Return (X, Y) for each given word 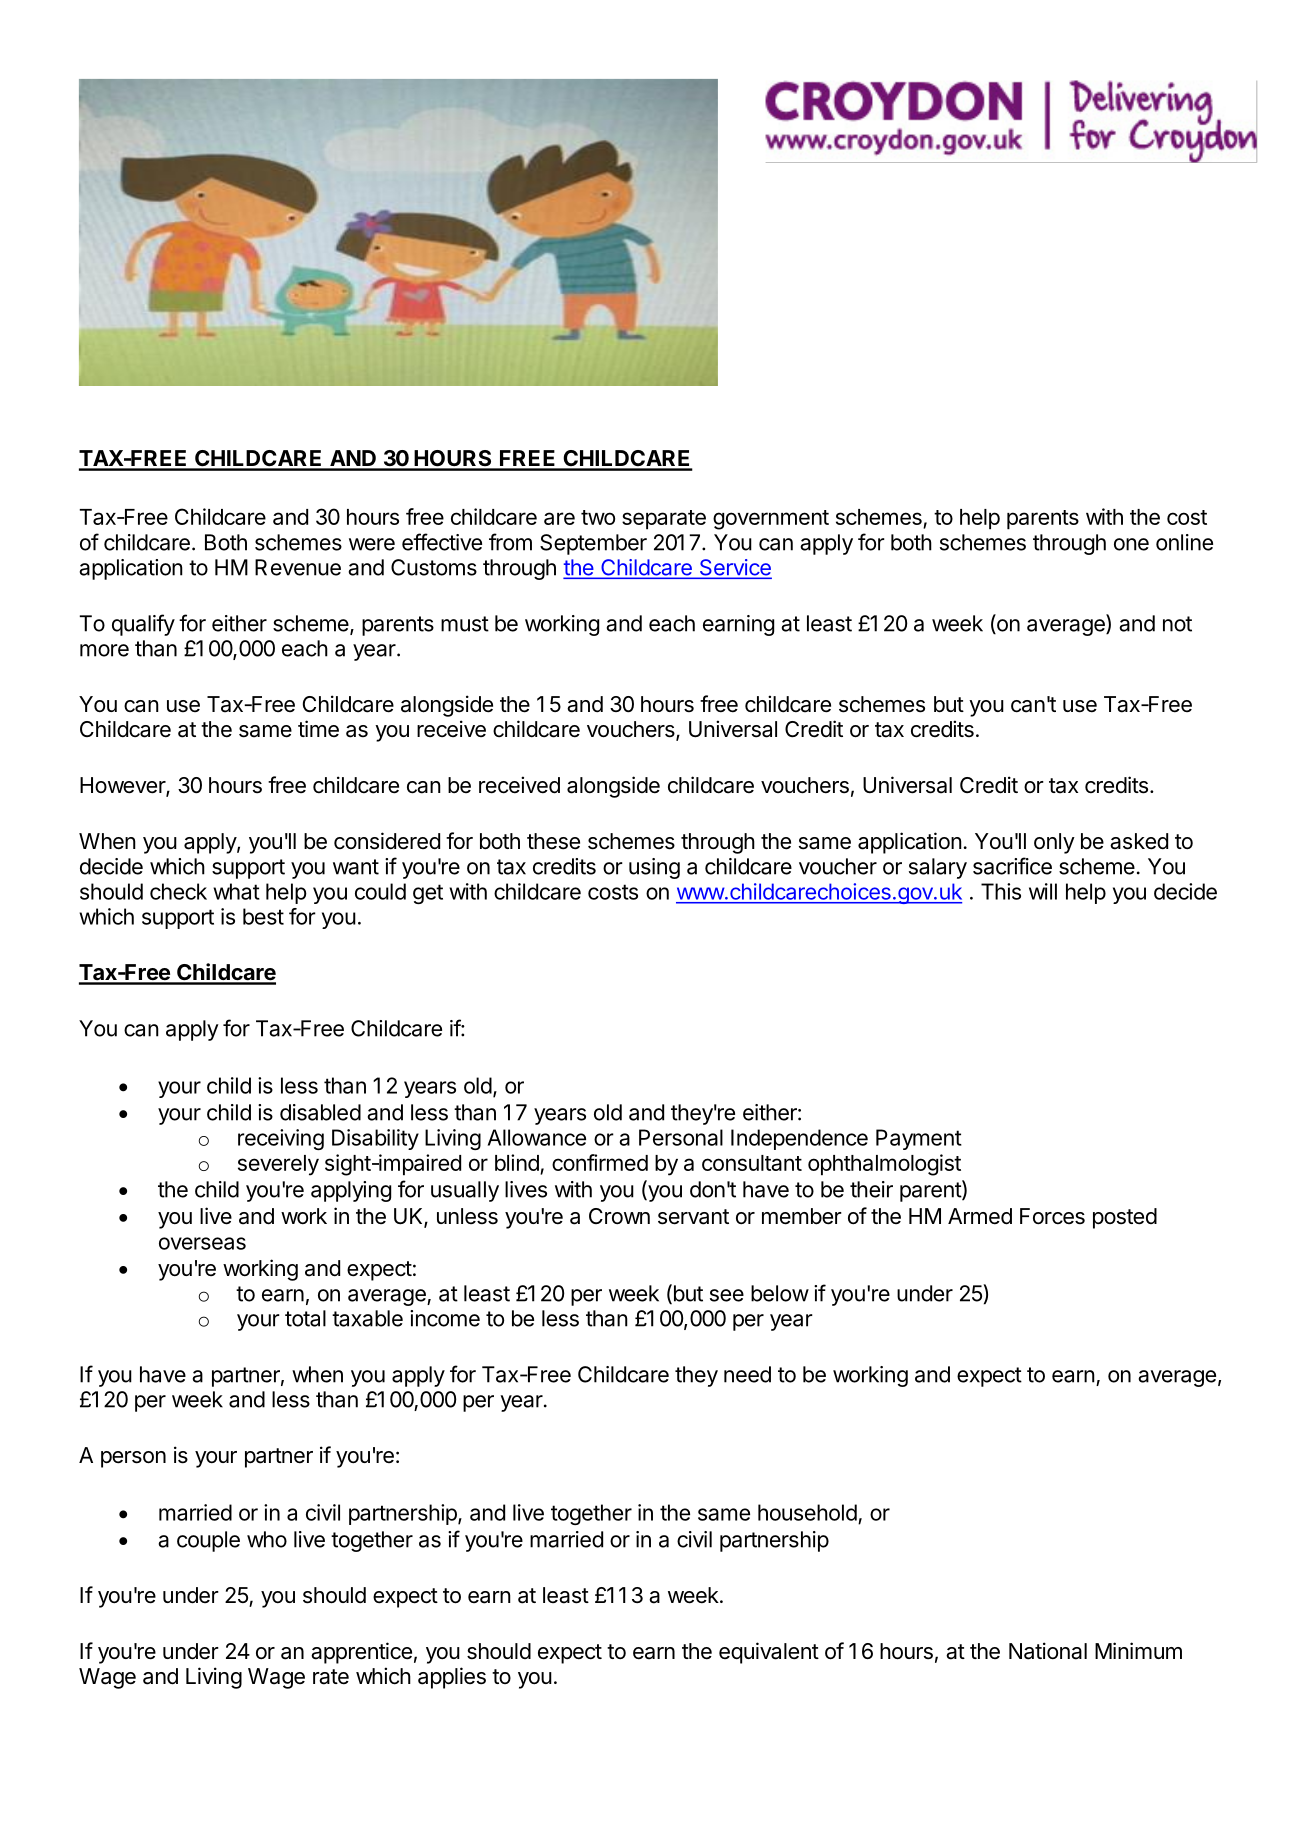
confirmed (600, 1162)
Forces (1052, 1216)
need (747, 1374)
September (593, 544)
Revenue (298, 567)
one (1131, 544)
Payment (919, 1139)
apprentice (361, 1653)
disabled (320, 1112)
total (305, 1318)
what (236, 891)
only (1054, 843)
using (654, 868)
